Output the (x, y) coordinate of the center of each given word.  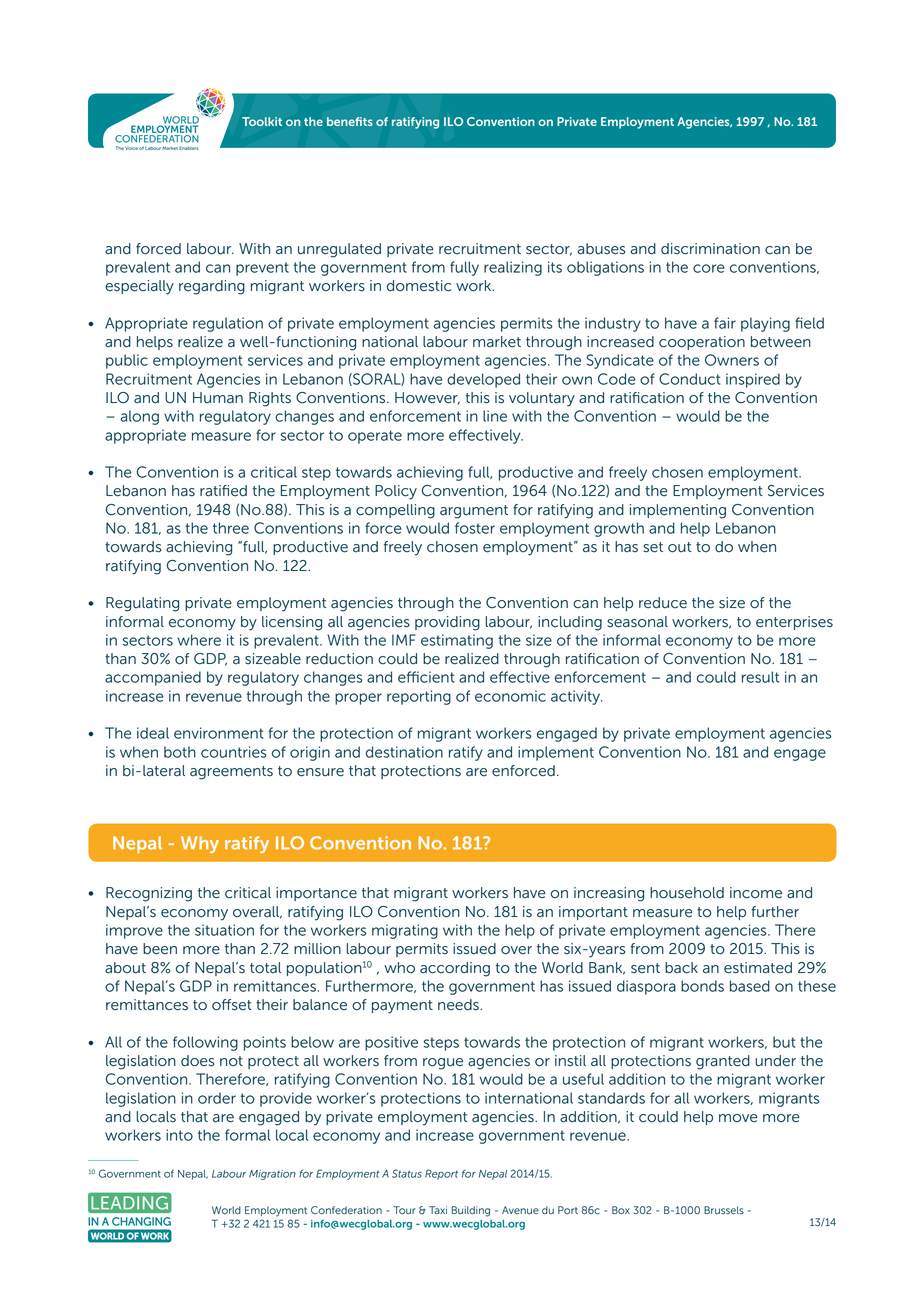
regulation (228, 324)
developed (483, 380)
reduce (663, 603)
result (760, 677)
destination (404, 752)
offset (232, 1005)
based (750, 986)
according (455, 969)
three (231, 528)
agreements (231, 773)
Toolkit (262, 121)
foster (475, 528)
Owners (732, 360)
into (179, 1135)
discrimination (710, 249)
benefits (350, 121)
